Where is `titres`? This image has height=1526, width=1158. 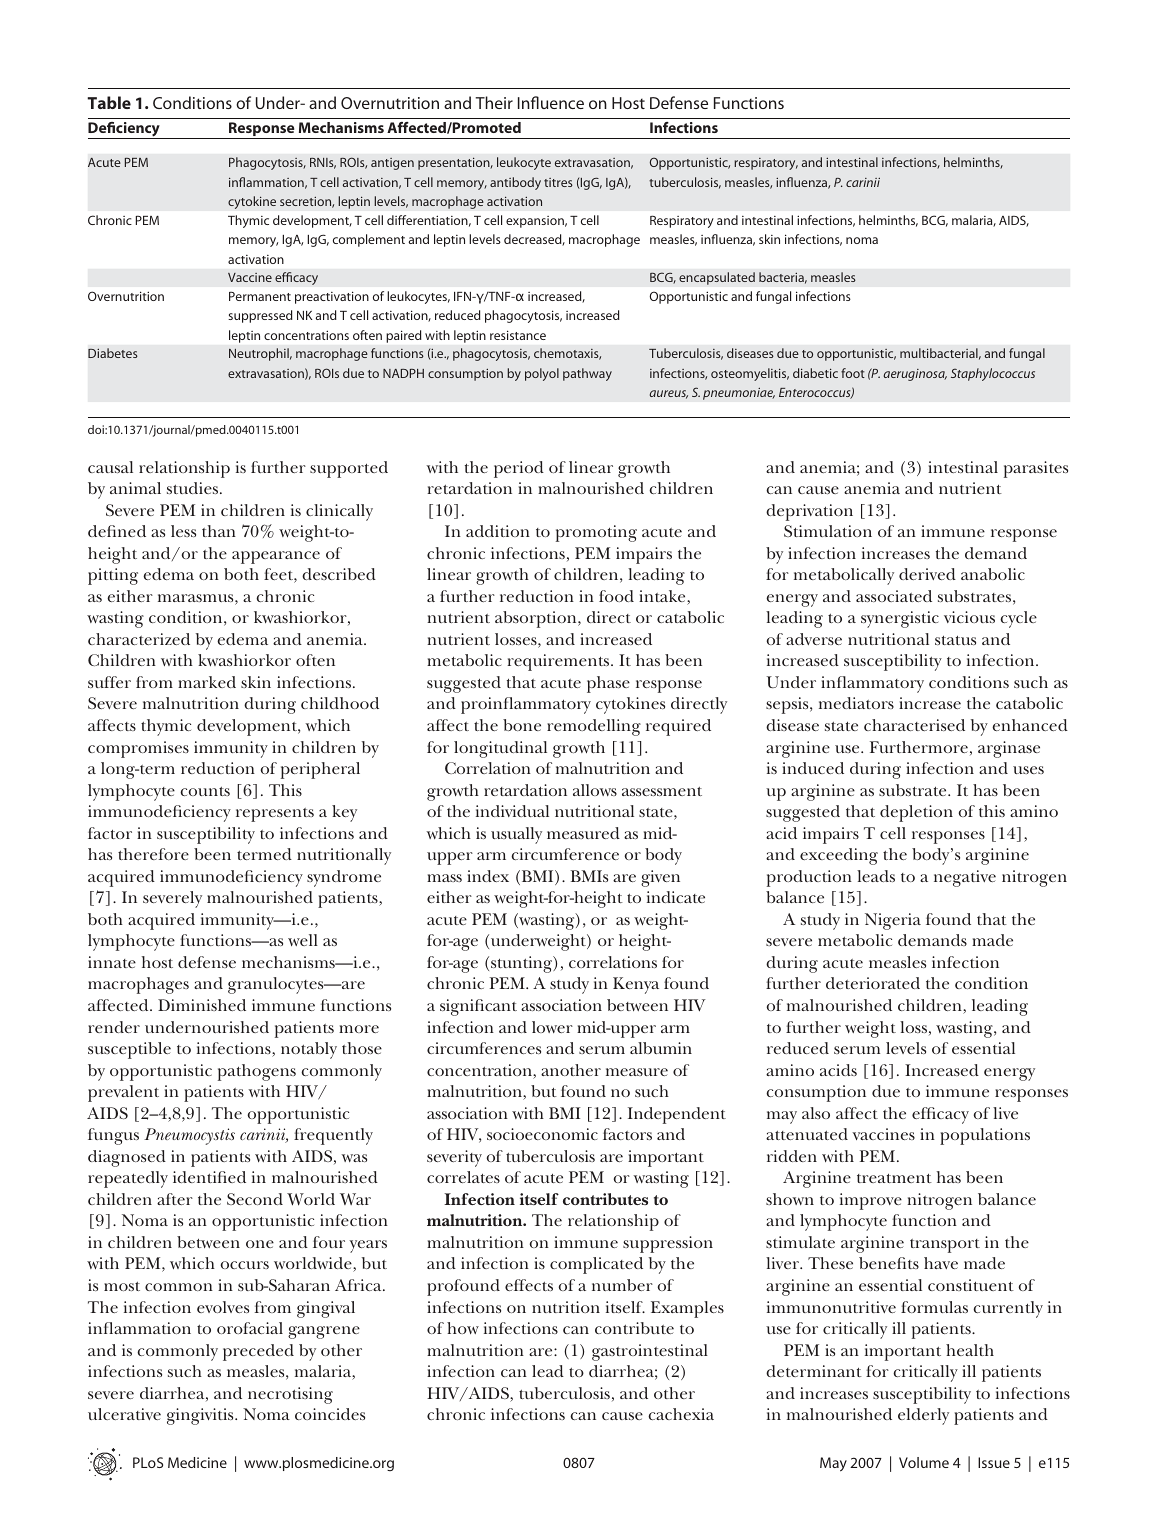
titres is located at coordinates (558, 182).
